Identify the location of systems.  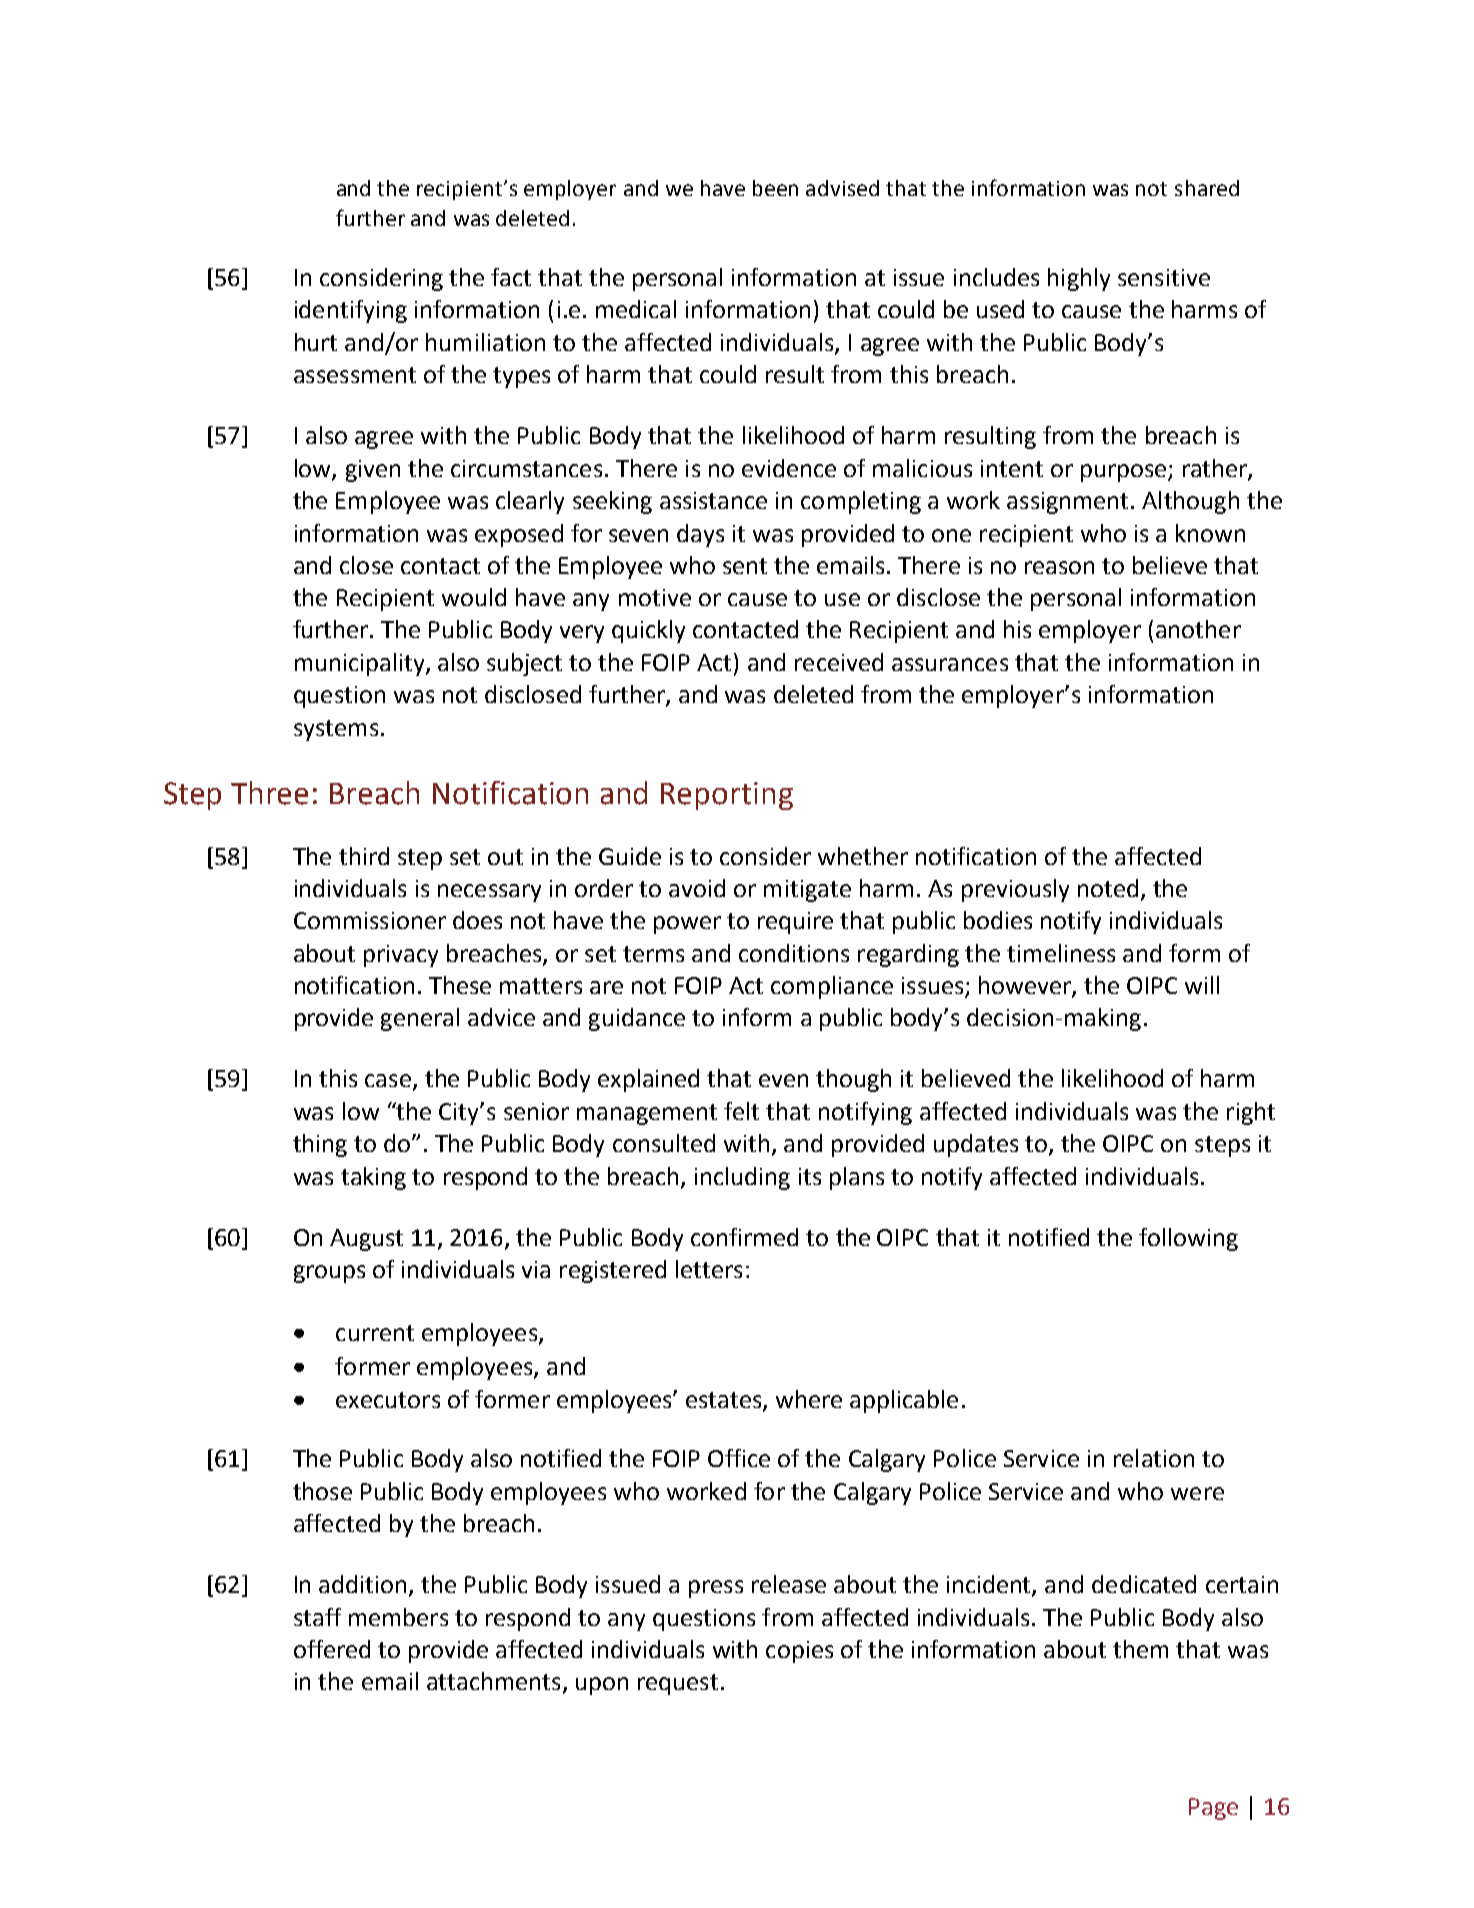
(336, 730).
